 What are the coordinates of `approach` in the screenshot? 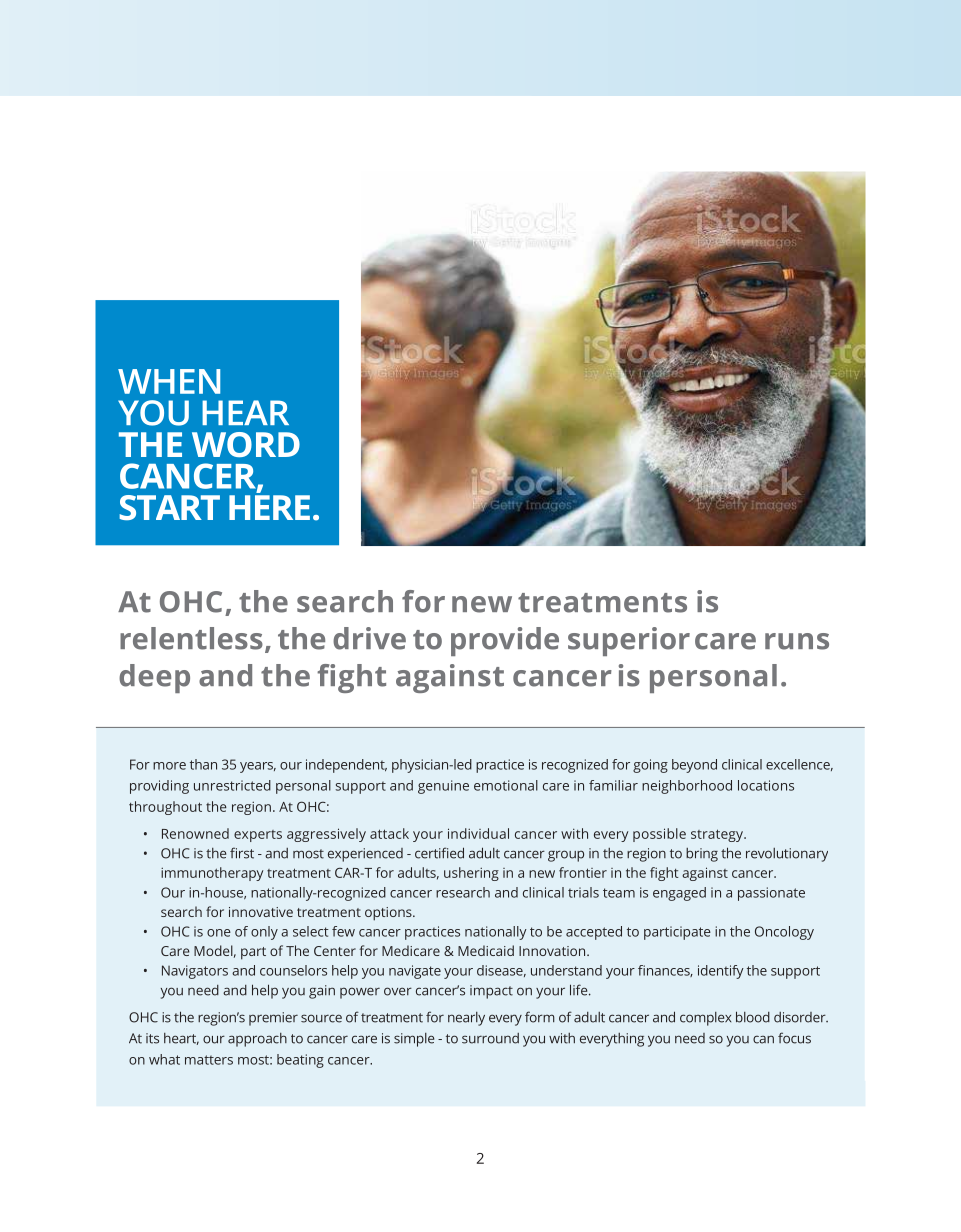 It's located at (257, 1040).
